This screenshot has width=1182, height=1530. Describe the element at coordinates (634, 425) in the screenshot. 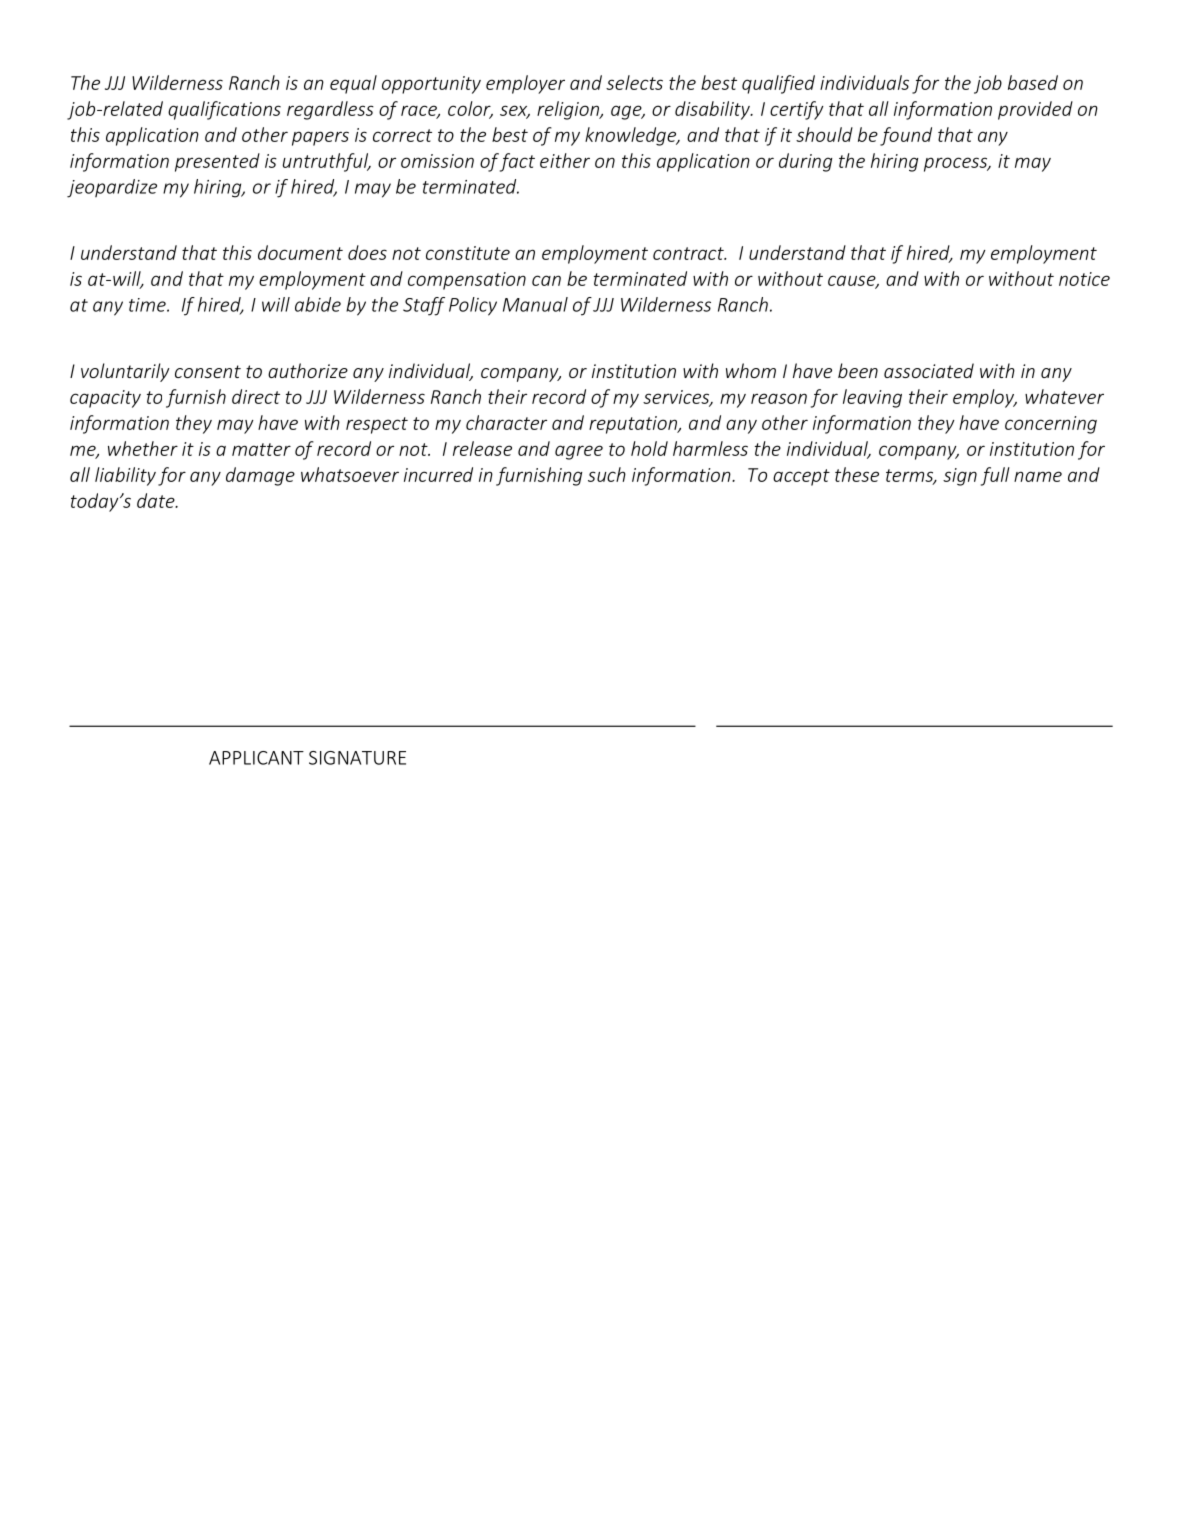

I see `reputation` at that location.
